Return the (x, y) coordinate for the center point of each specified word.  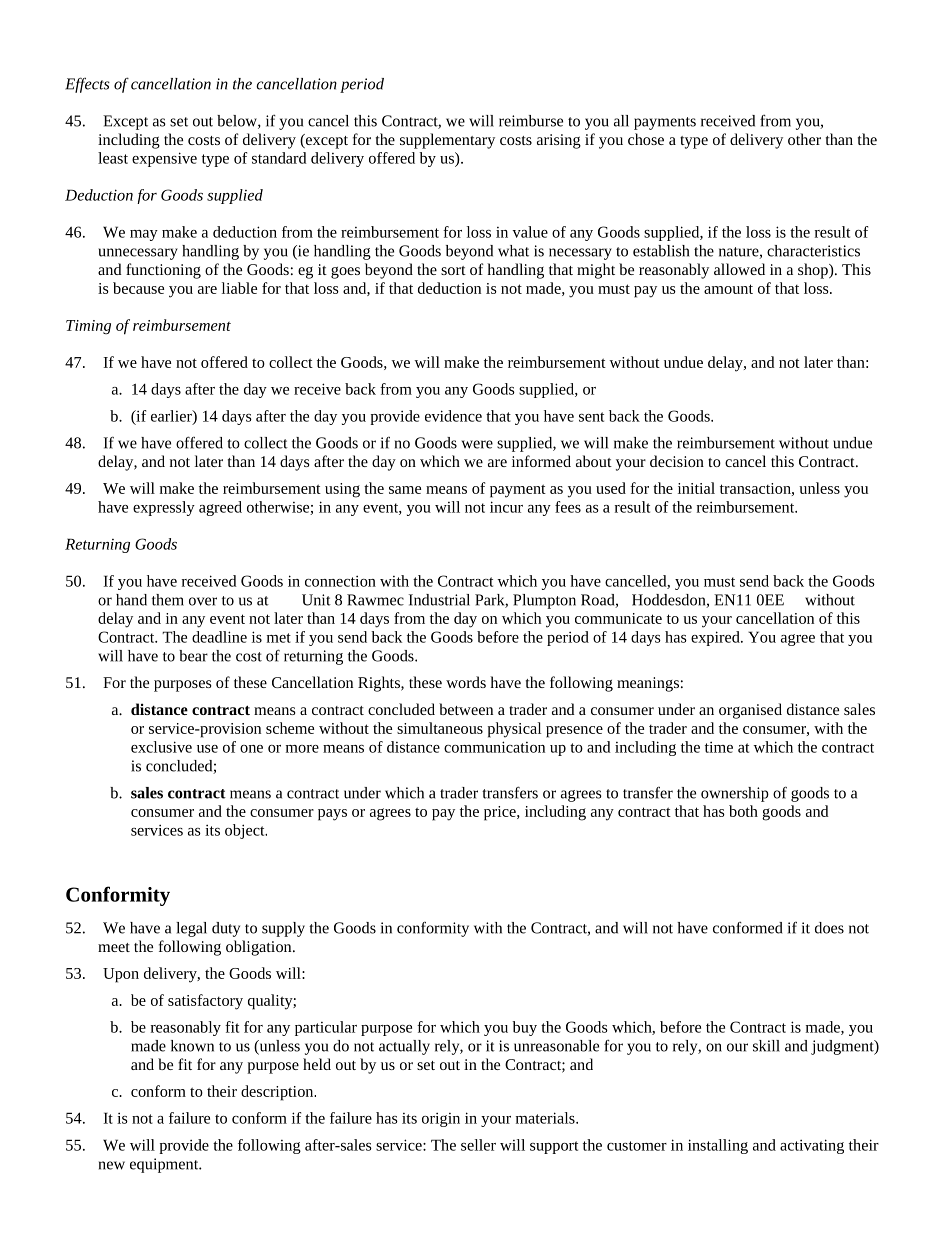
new (112, 1165)
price (501, 813)
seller (478, 1145)
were (477, 444)
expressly (164, 508)
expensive (164, 159)
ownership (735, 794)
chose (646, 139)
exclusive (161, 747)
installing (718, 1146)
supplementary (447, 141)
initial (696, 488)
